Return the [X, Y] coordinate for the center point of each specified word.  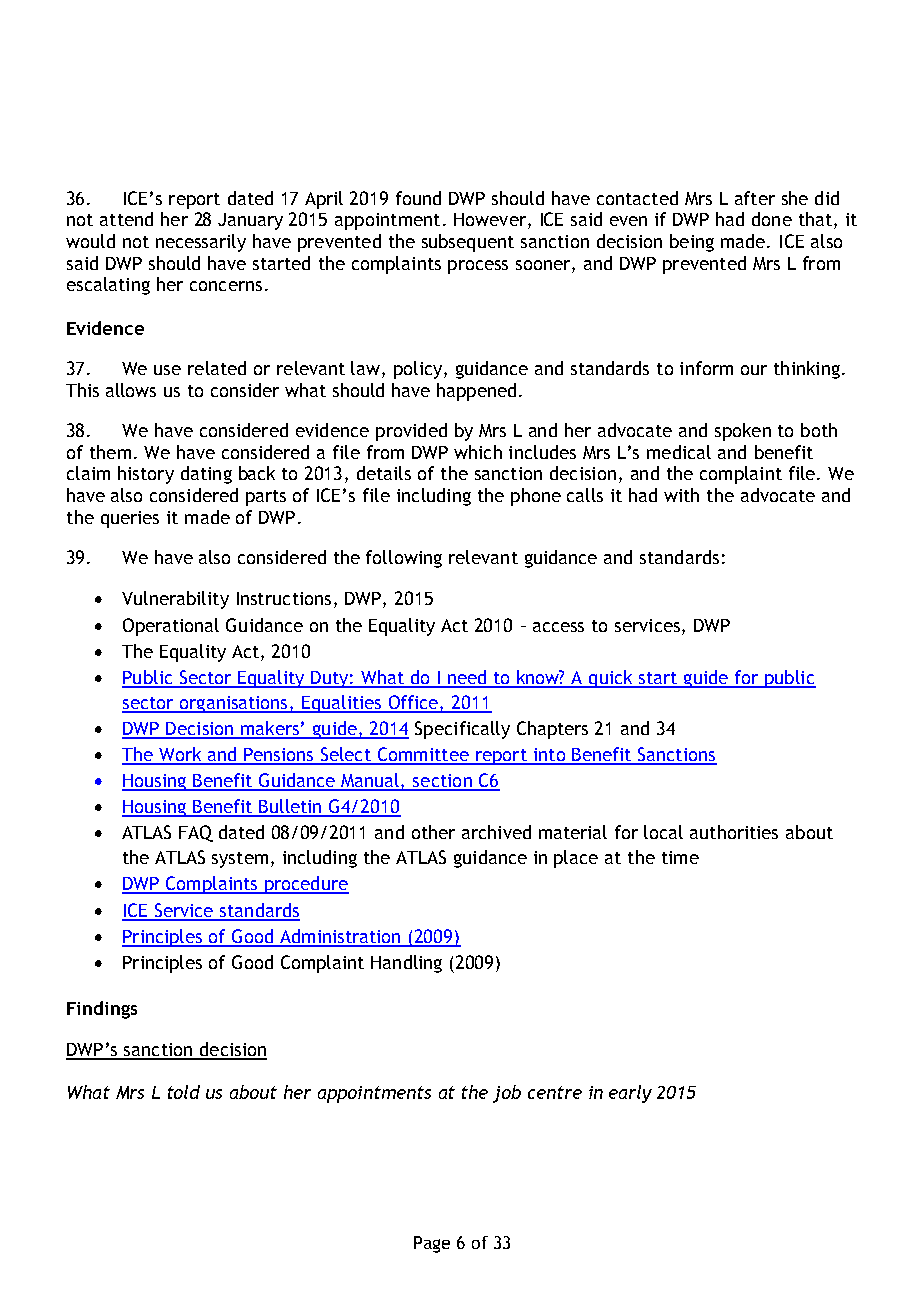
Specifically [462, 730]
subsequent [468, 243]
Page [432, 1244]
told [184, 1092]
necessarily [201, 243]
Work [180, 755]
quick [611, 679]
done [772, 219]
